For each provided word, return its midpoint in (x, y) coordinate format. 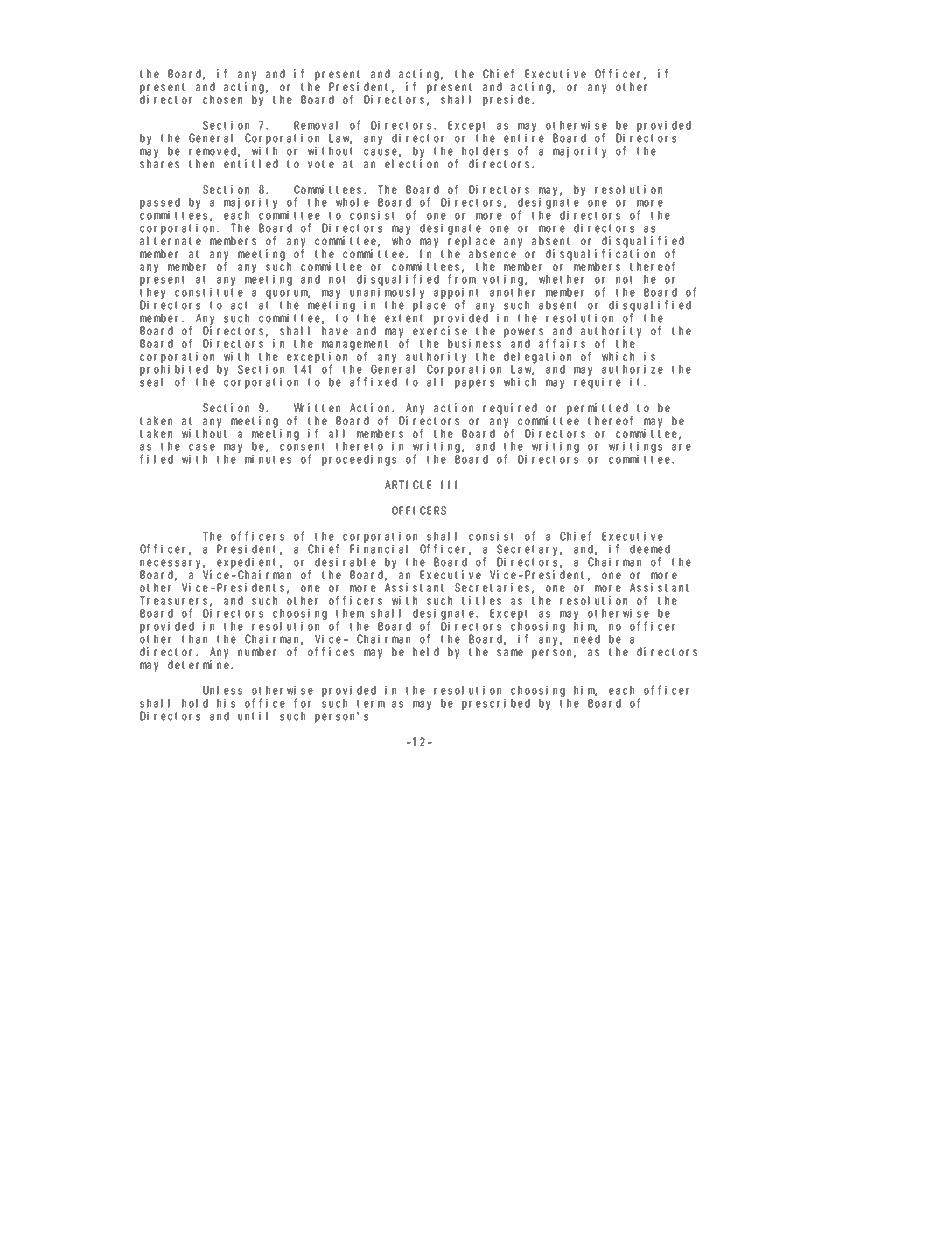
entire (524, 138)
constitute (209, 292)
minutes (268, 459)
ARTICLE (408, 484)
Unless (222, 690)
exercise (440, 331)
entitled (251, 164)
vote (321, 164)
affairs (562, 343)
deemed (650, 549)
